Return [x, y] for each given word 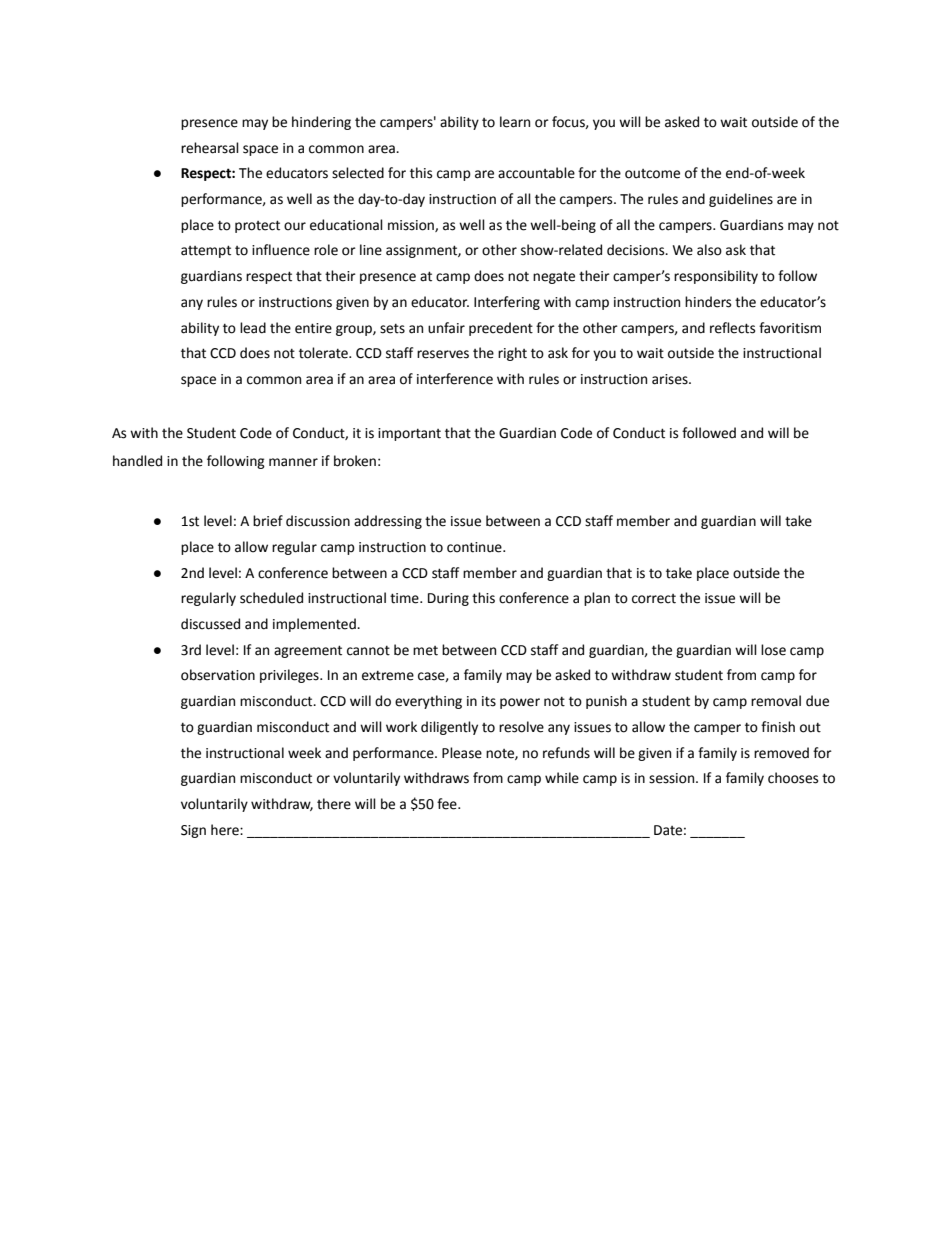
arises [671, 379]
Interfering [507, 303]
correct [654, 599]
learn [515, 122]
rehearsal [210, 148]
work [401, 727]
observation [218, 675]
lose [773, 650]
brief [268, 521]
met [425, 651]
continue [475, 547]
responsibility [716, 277]
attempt [206, 251]
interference [455, 379]
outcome [652, 174]
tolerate [324, 353]
